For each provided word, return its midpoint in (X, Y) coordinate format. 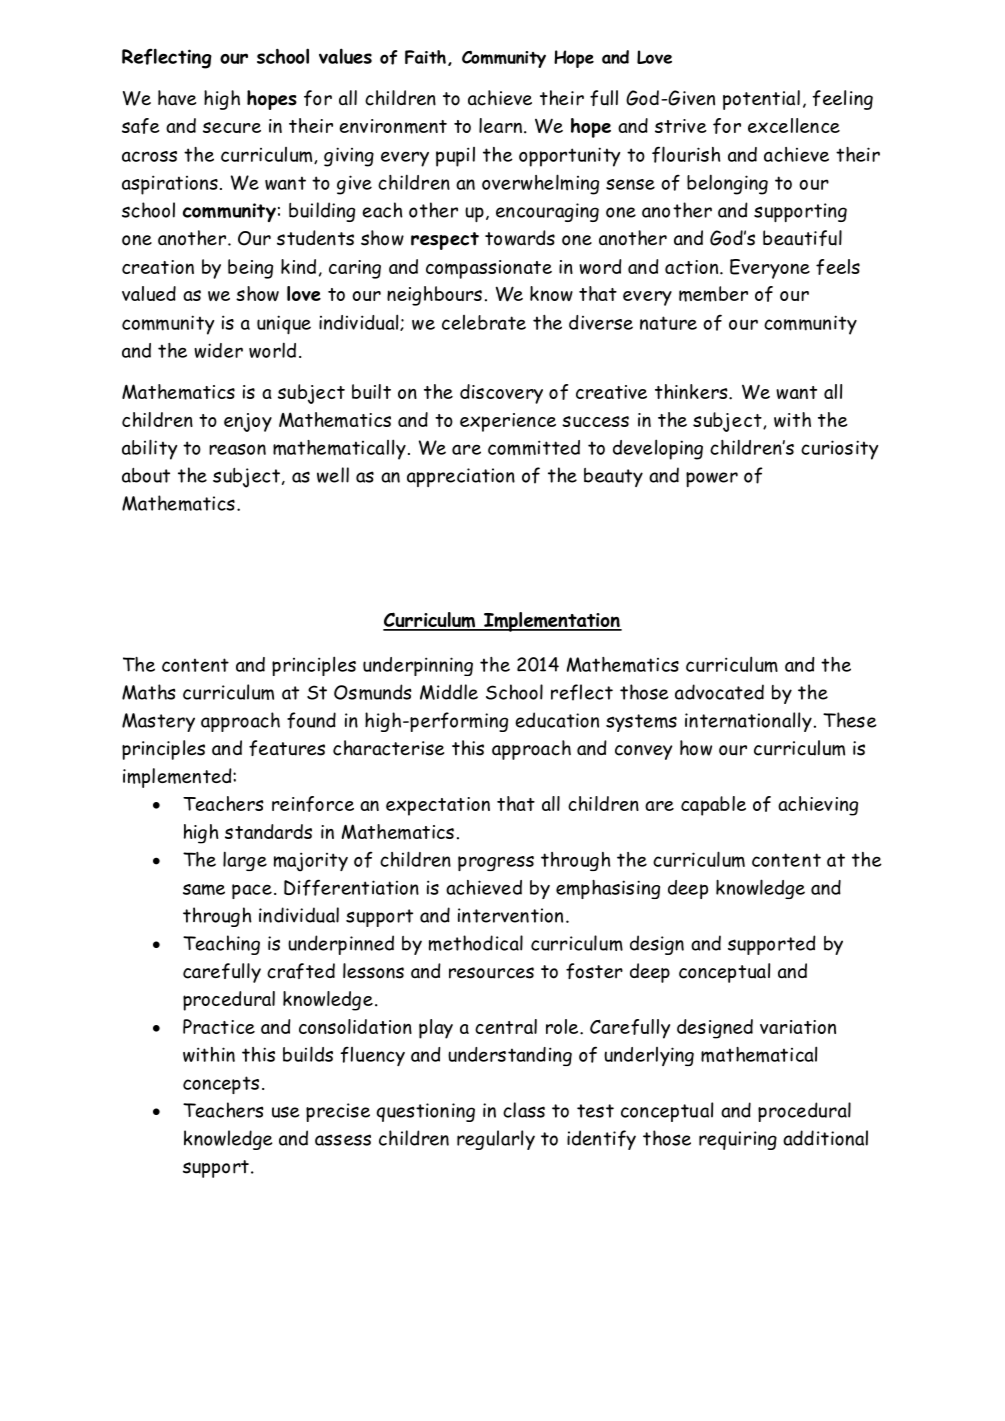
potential (761, 100)
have (177, 98)
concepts (221, 1085)
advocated (719, 692)
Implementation (552, 622)
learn (500, 125)
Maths (148, 692)
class (524, 1110)
